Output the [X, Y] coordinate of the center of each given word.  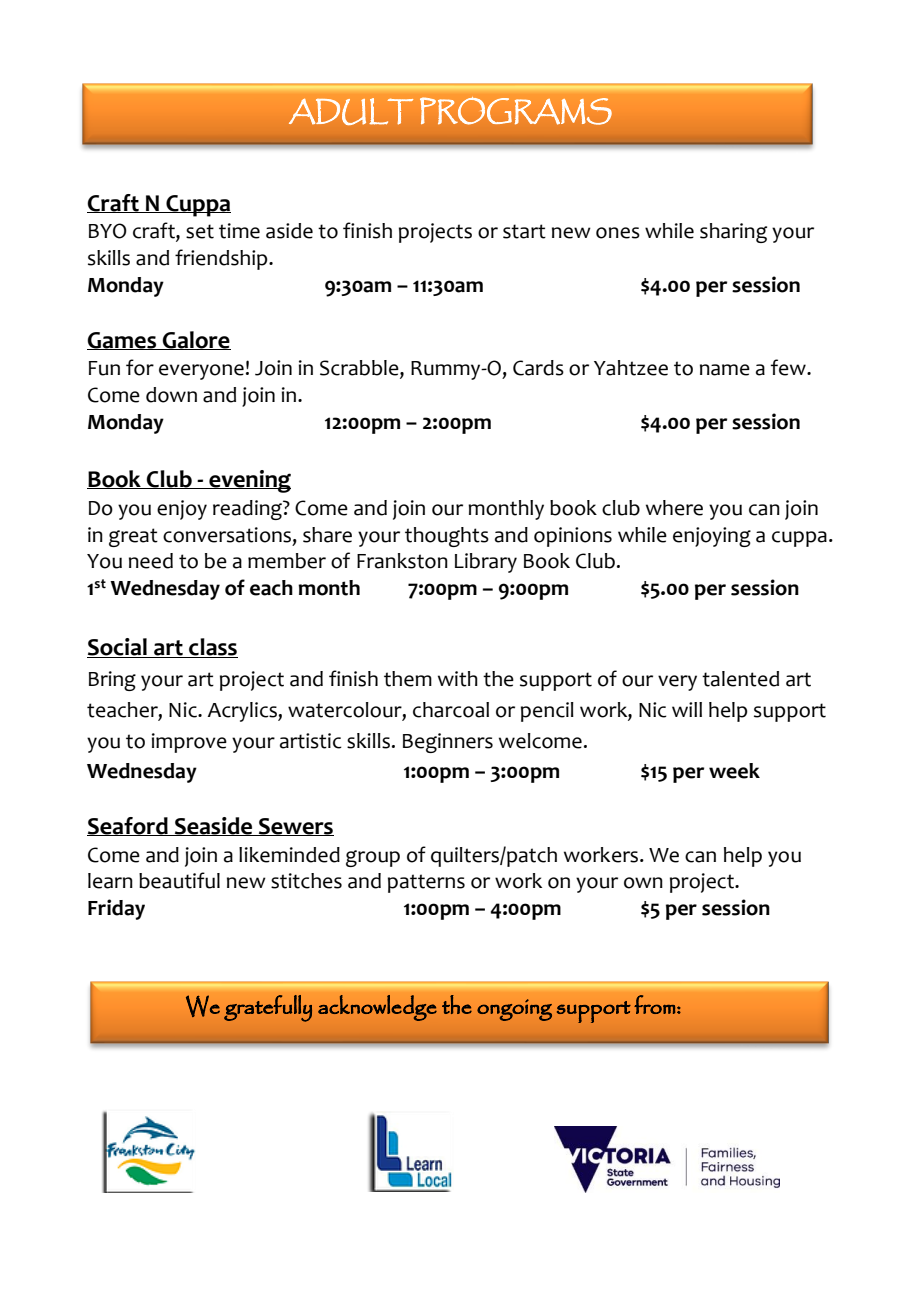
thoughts [447, 537]
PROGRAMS [516, 111]
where [674, 508]
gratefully [268, 1008]
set [200, 231]
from [655, 1004]
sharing [733, 233]
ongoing [514, 1010]
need [151, 561]
